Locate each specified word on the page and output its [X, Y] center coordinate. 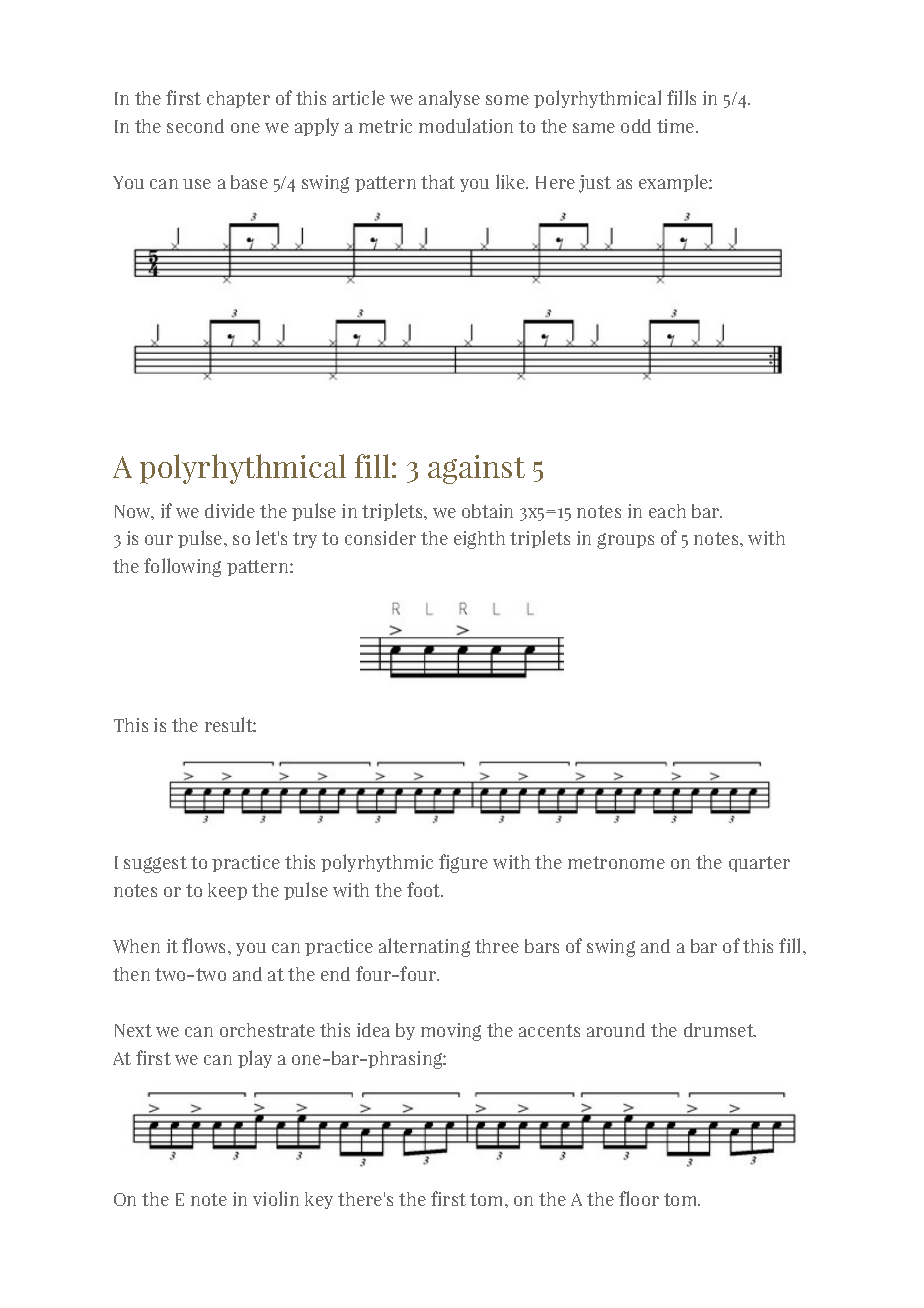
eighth [479, 540]
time [677, 126]
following [182, 567]
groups [625, 541]
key [319, 1200]
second [195, 126]
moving [451, 1032]
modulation [466, 125]
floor [639, 1198]
